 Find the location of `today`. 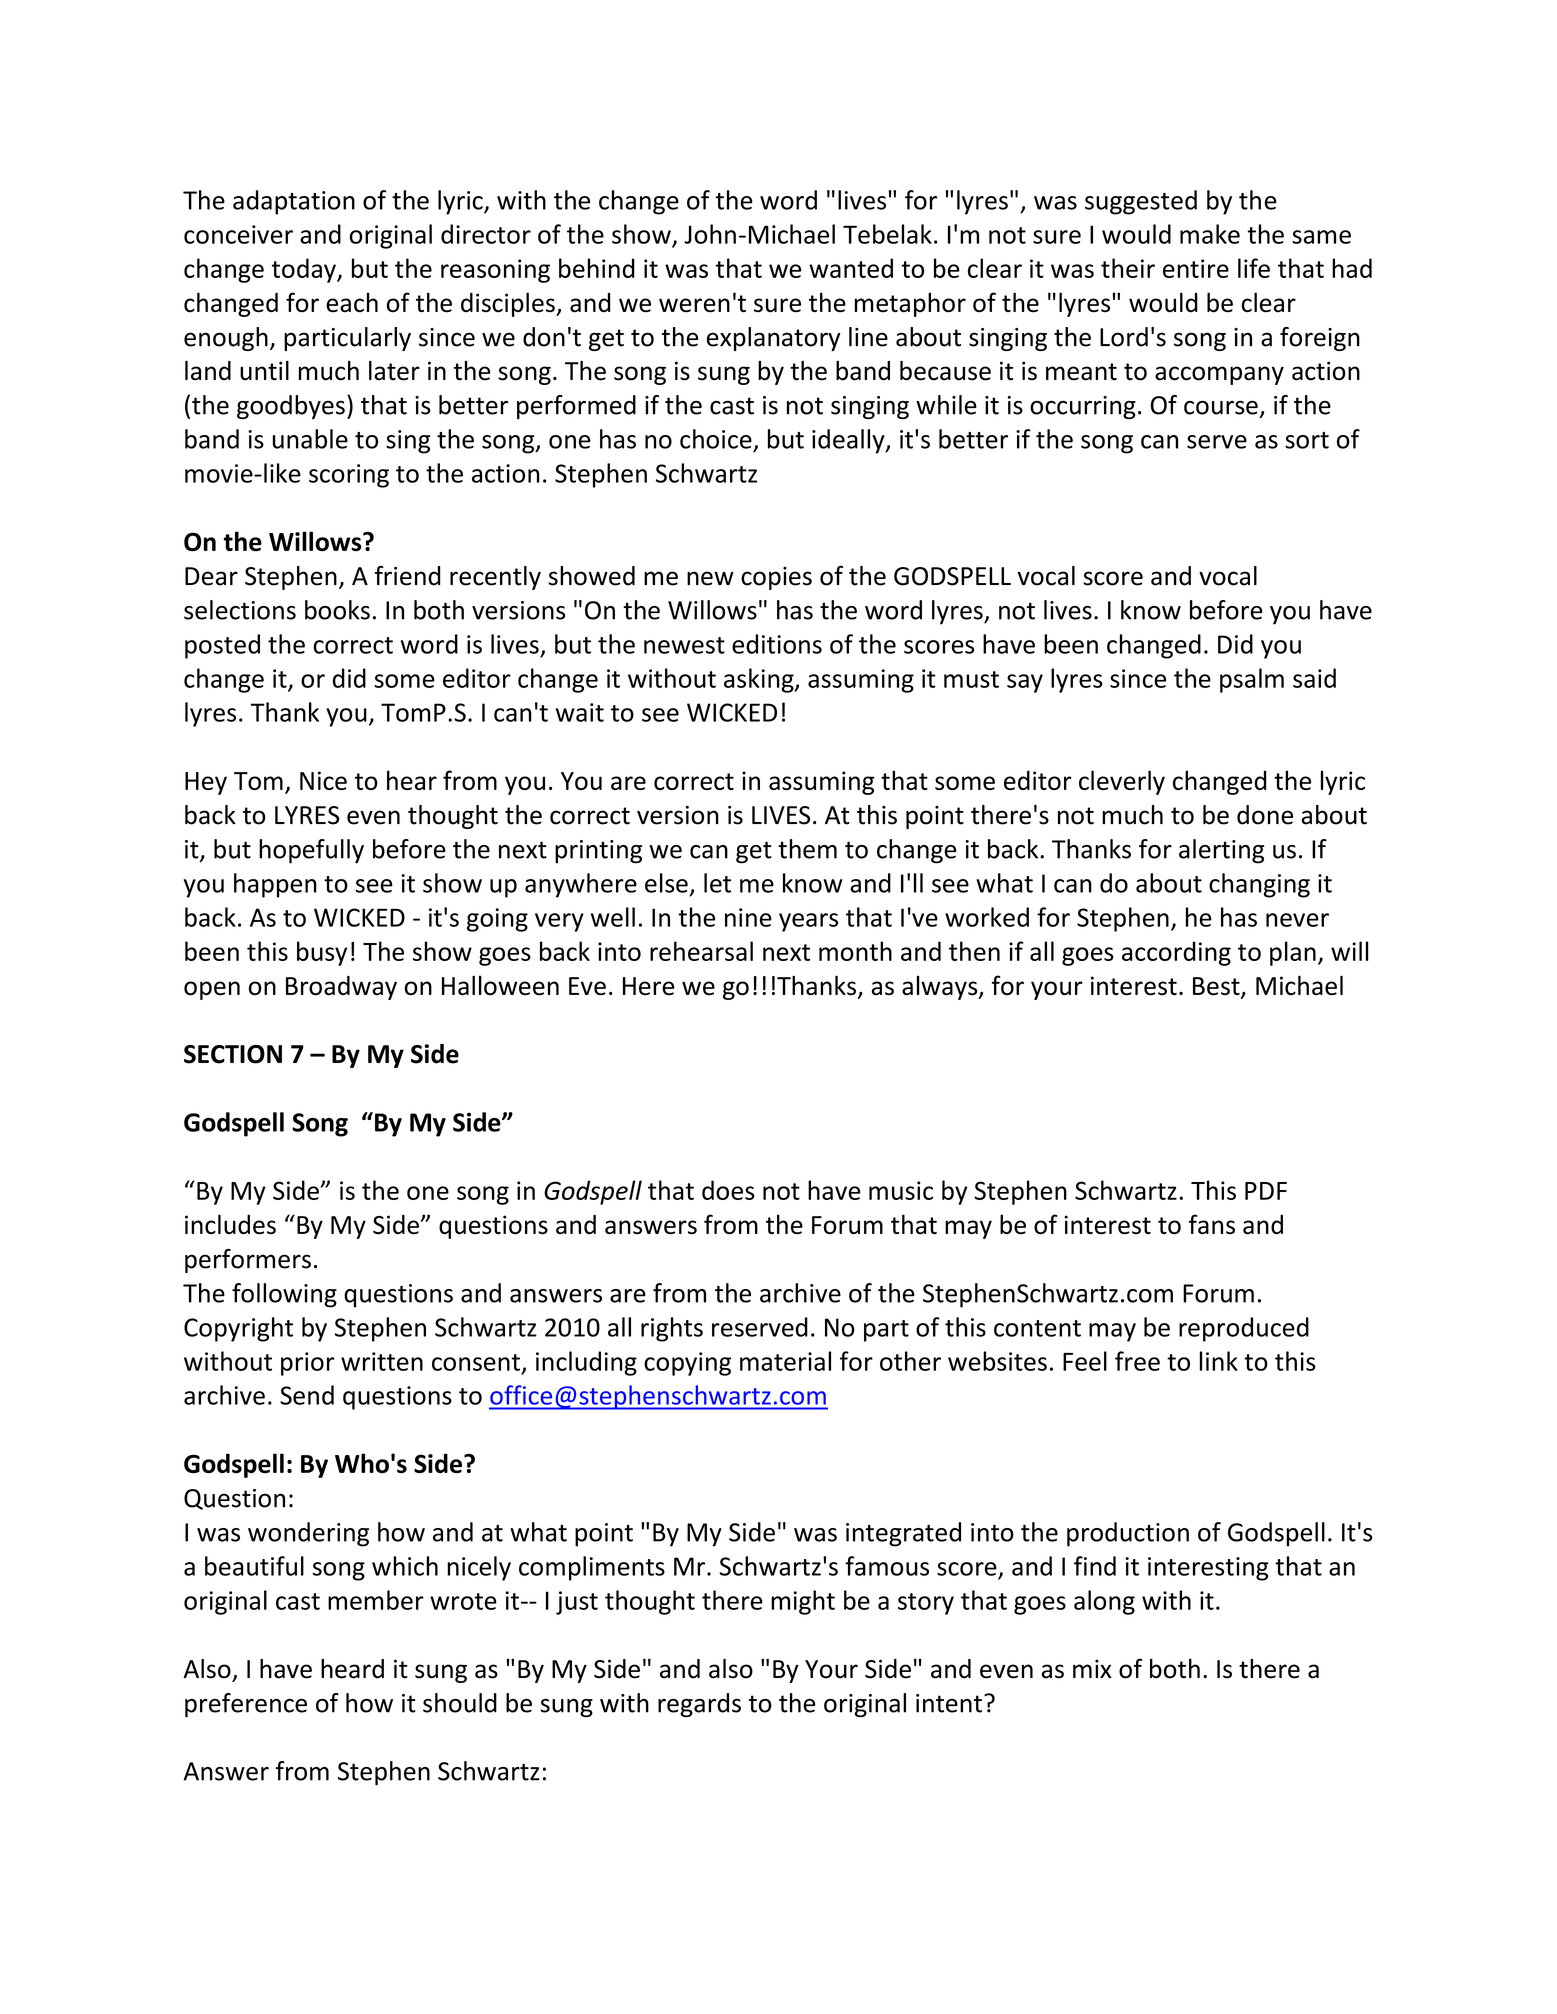

today is located at coordinates (305, 270).
